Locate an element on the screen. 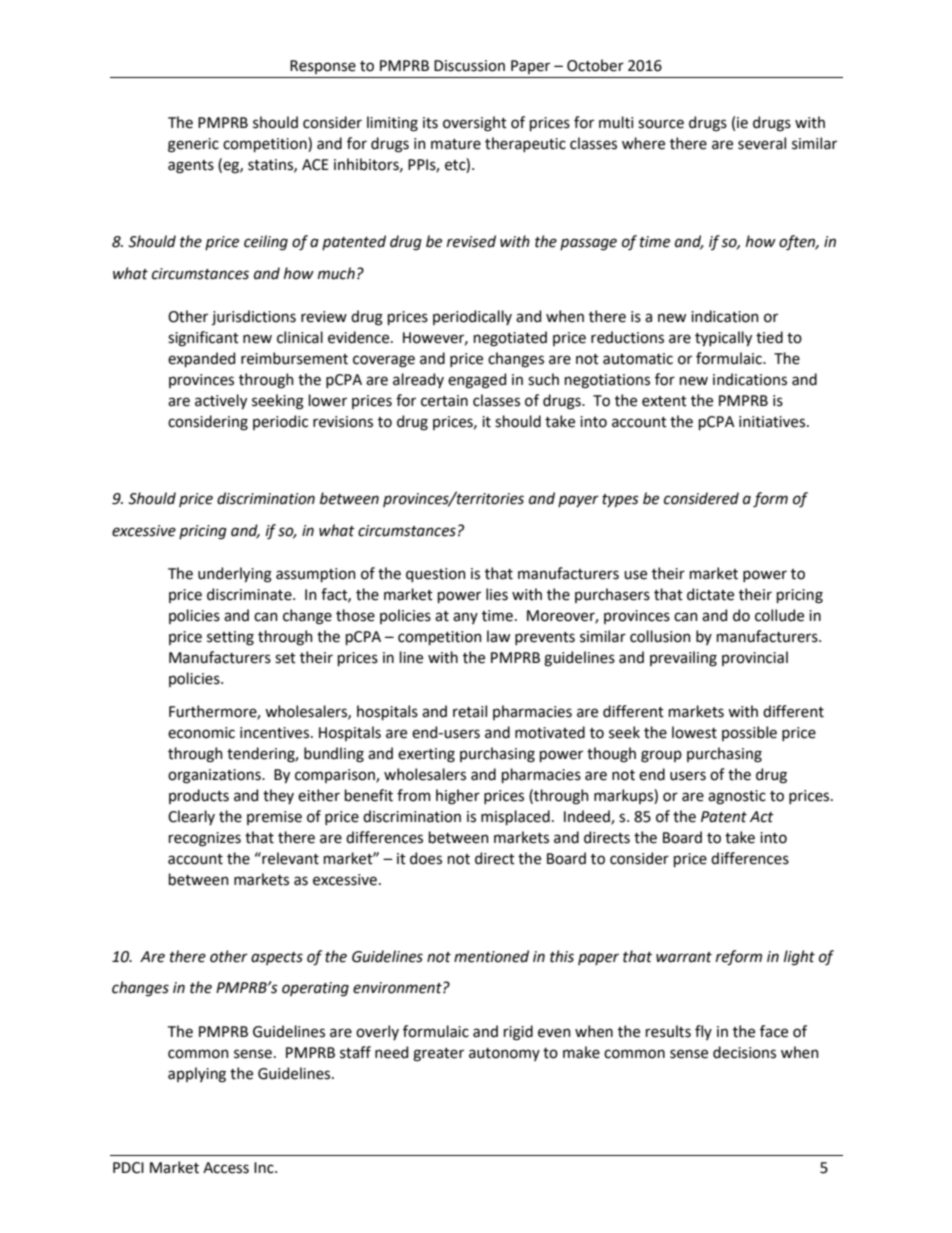 Image resolution: width=952 pixels, height=1233 pixels. negotiated is located at coordinates (510, 339).
